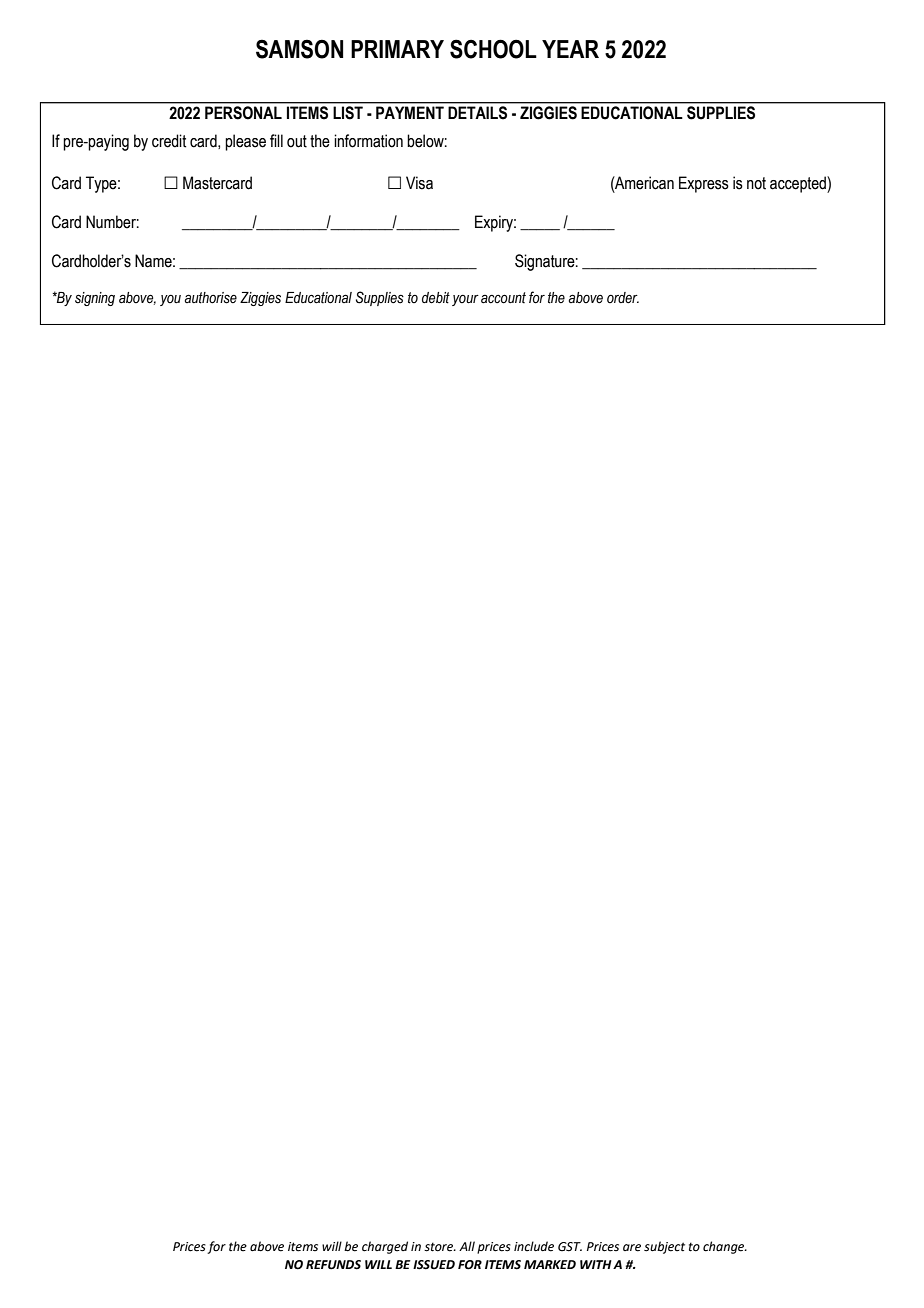 This screenshot has width=924, height=1308. What do you see at coordinates (632, 1248) in the screenshot?
I see `are` at bounding box center [632, 1248].
